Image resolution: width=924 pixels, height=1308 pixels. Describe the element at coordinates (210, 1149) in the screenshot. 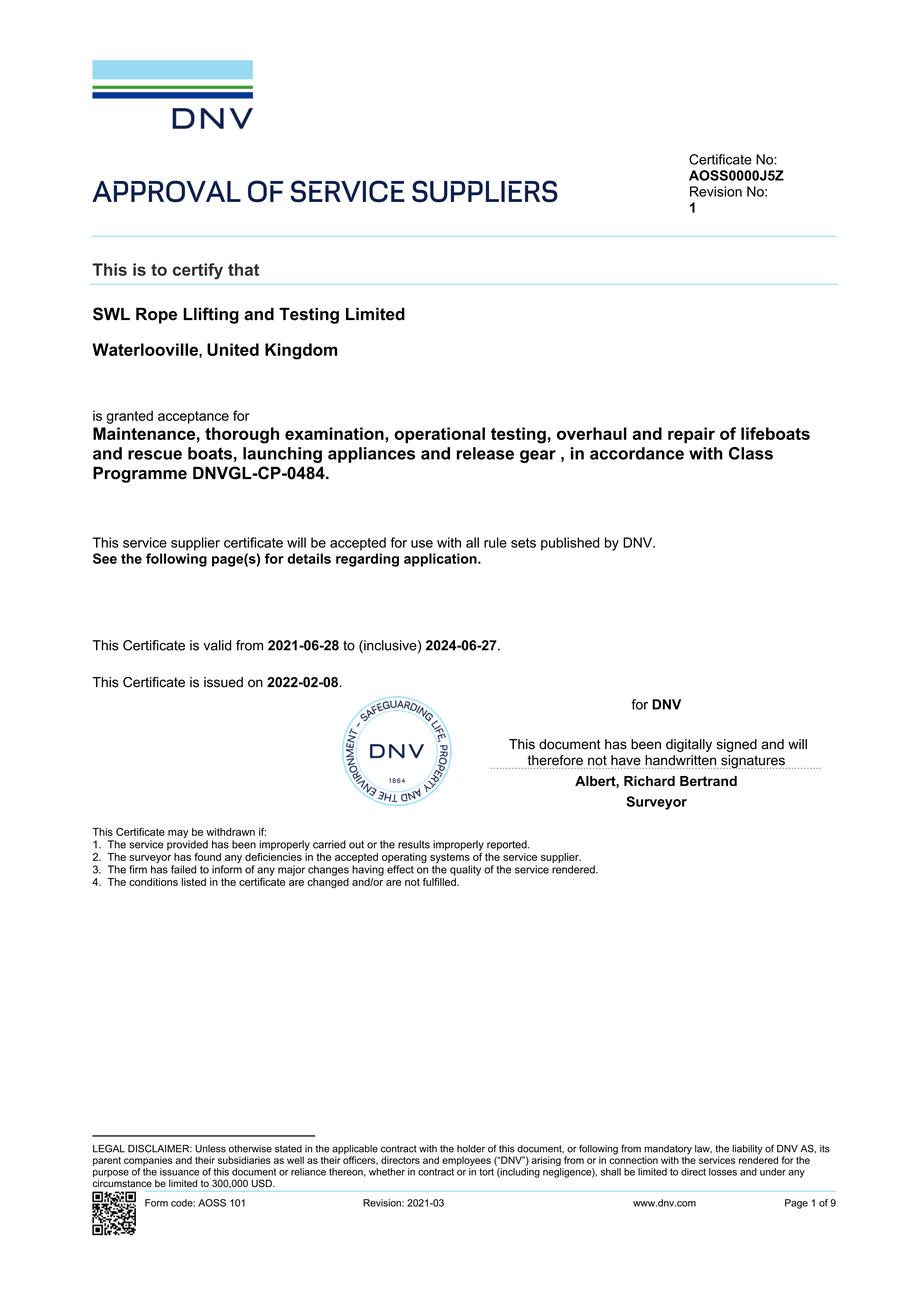

I see `Unless` at that location.
